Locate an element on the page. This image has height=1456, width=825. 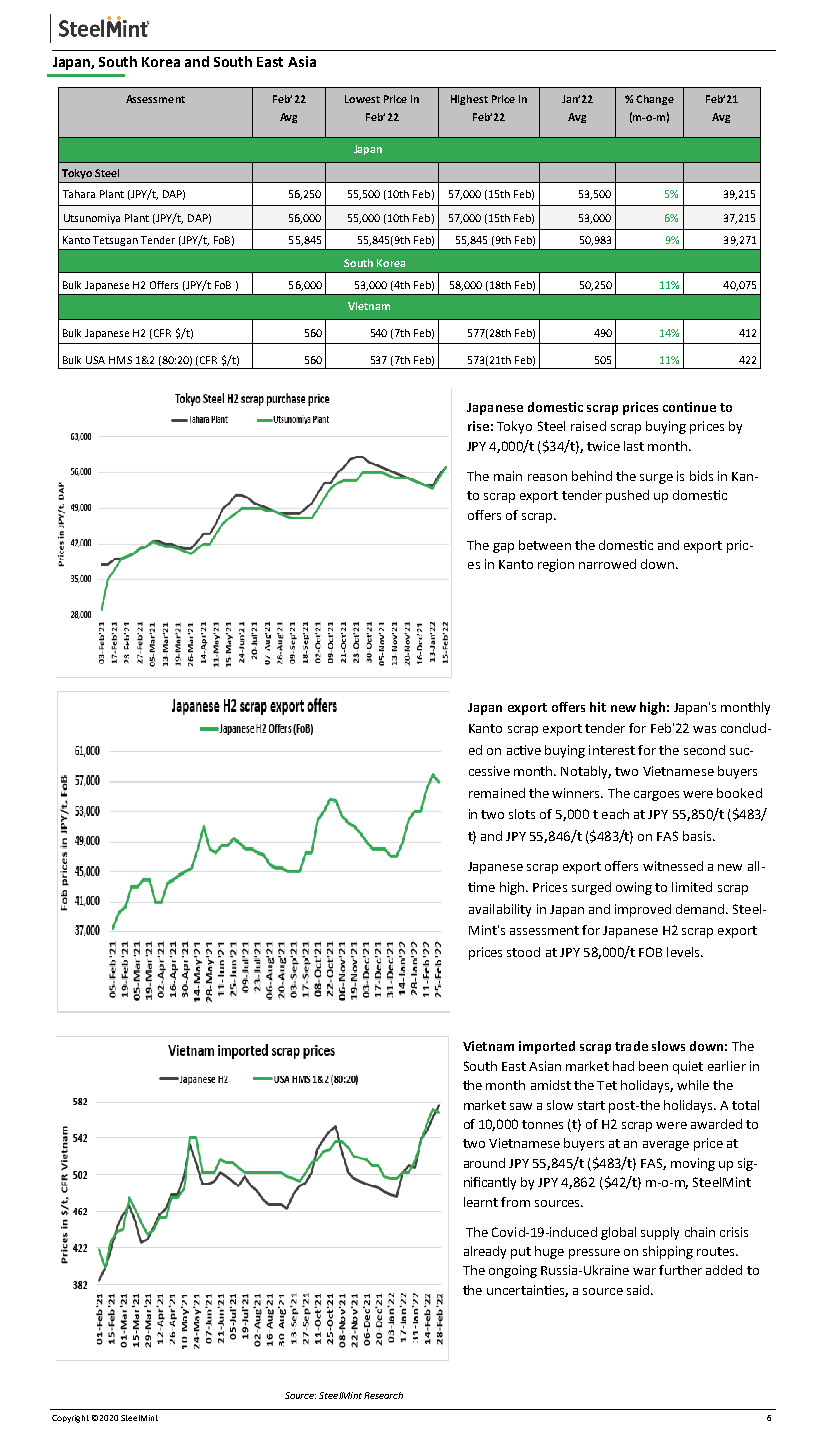
availability is located at coordinates (500, 910).
